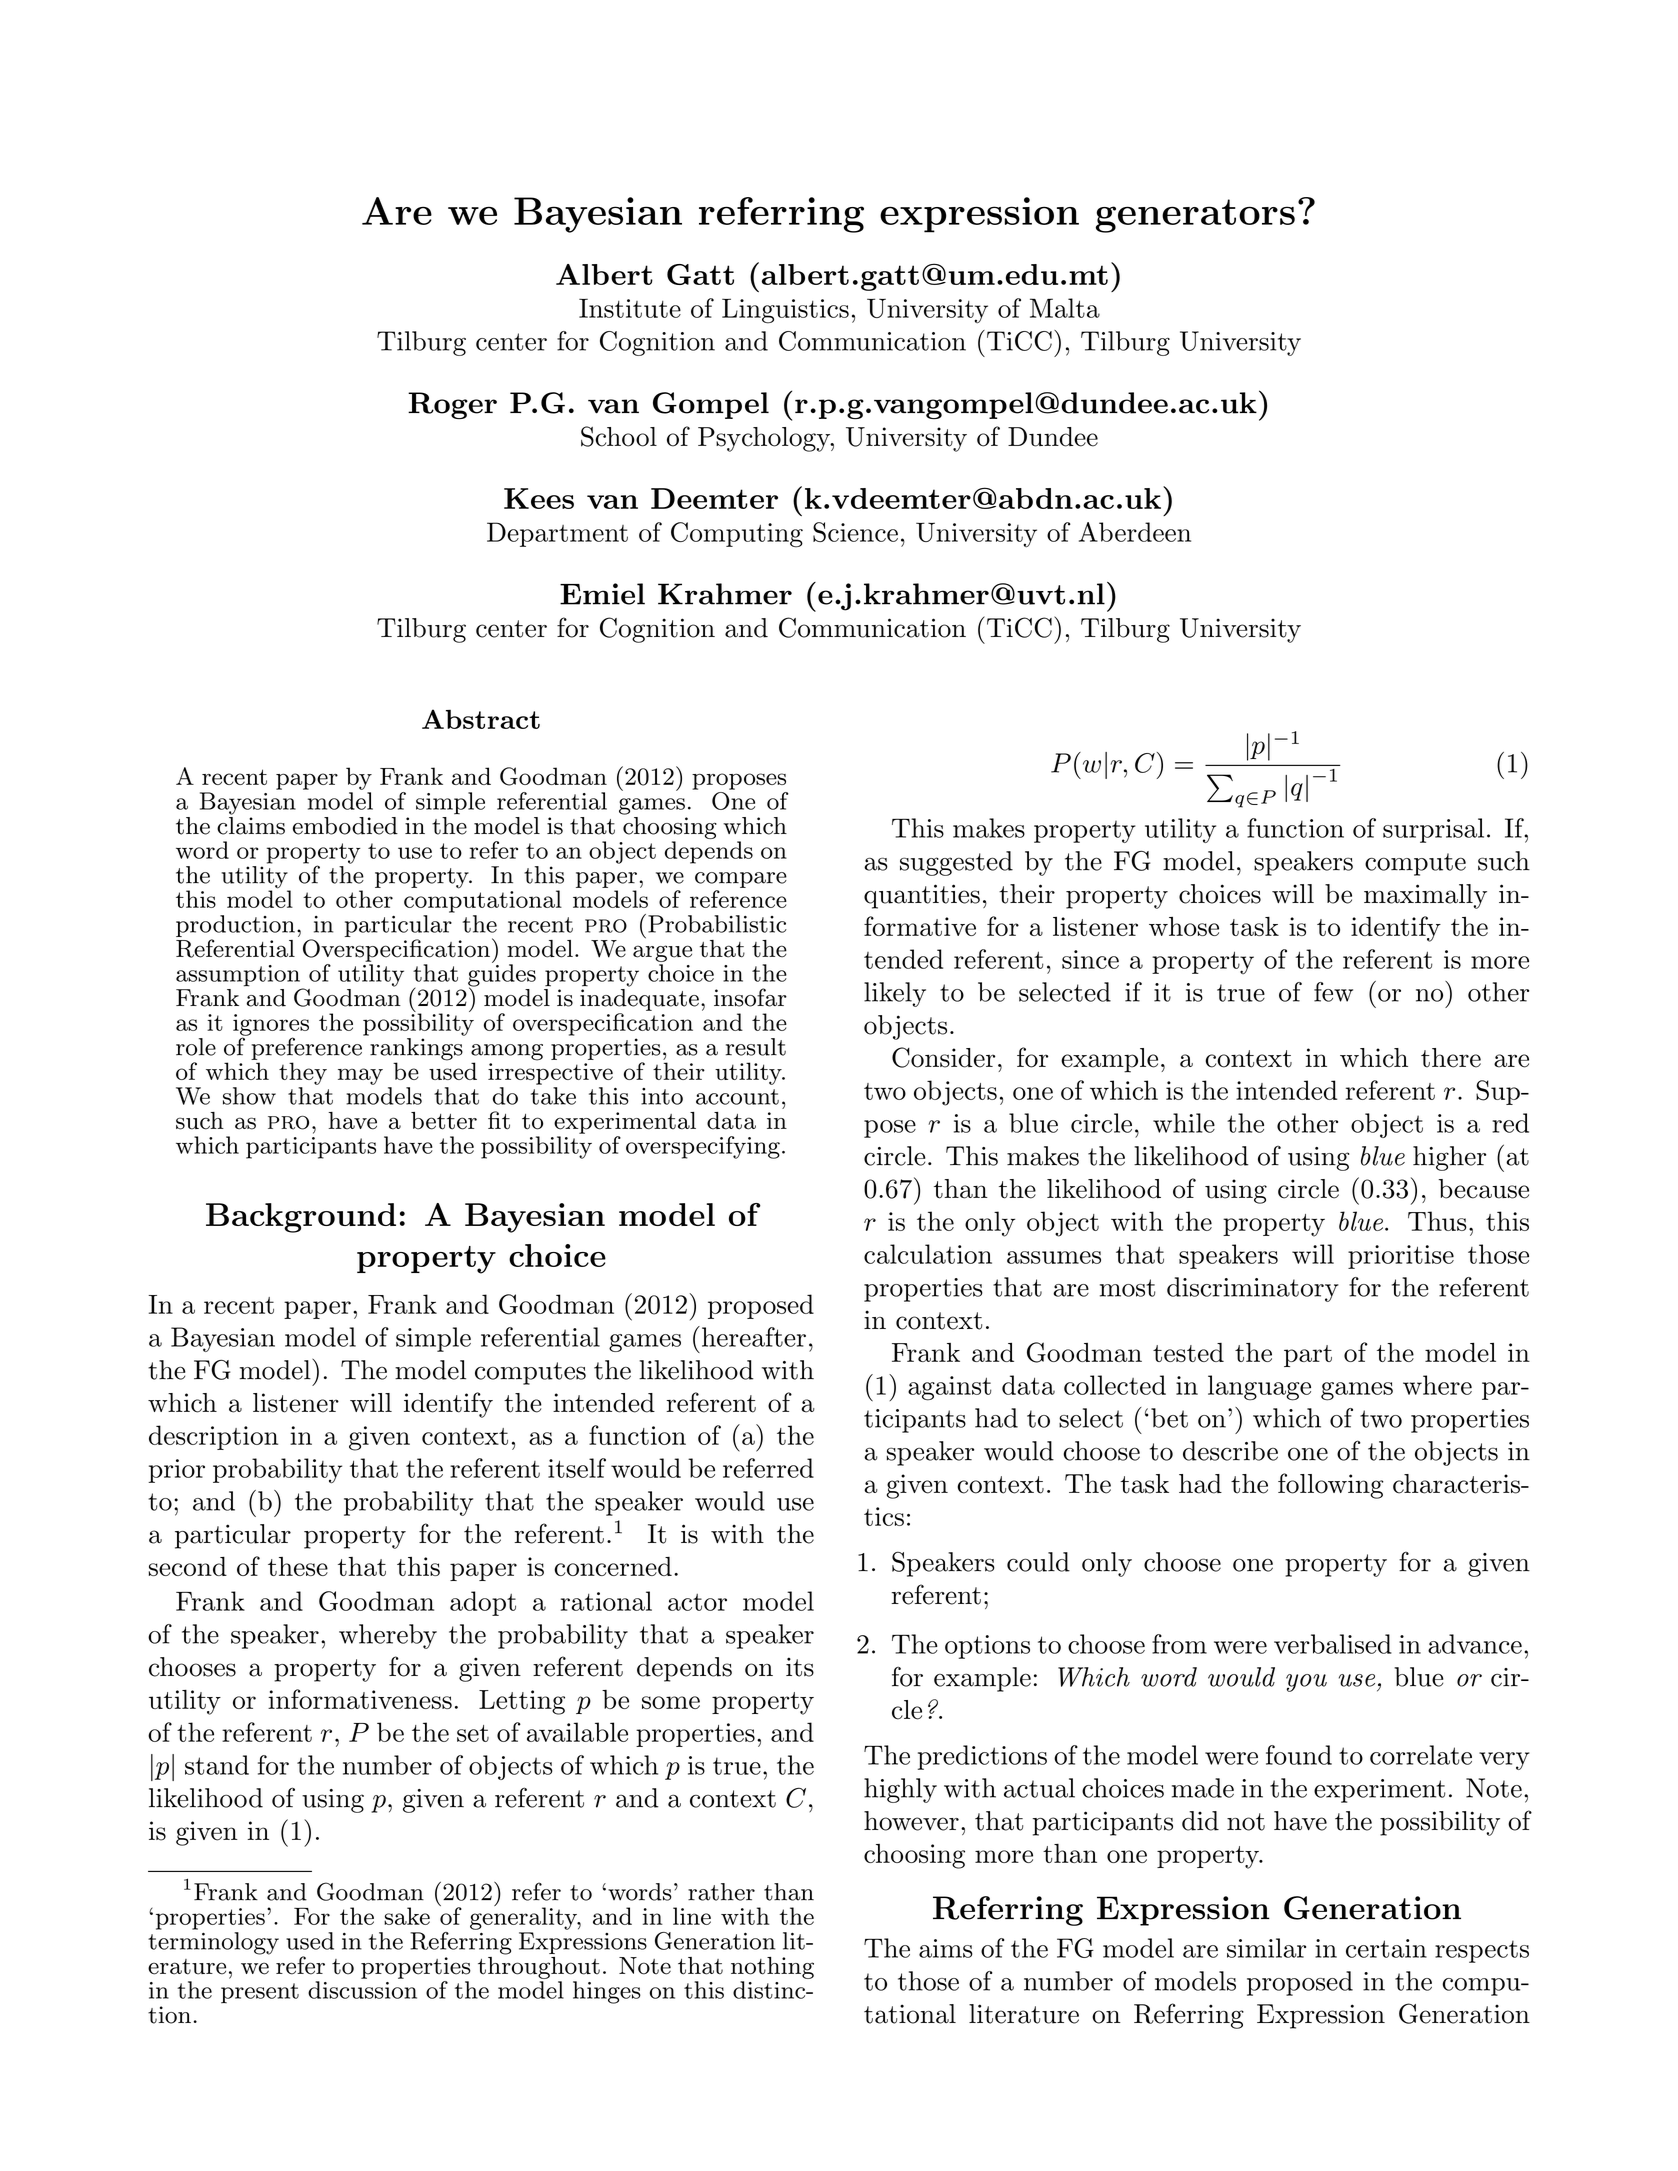 This screenshot has height=2171, width=1678. I want to click on embodied, so click(345, 826).
